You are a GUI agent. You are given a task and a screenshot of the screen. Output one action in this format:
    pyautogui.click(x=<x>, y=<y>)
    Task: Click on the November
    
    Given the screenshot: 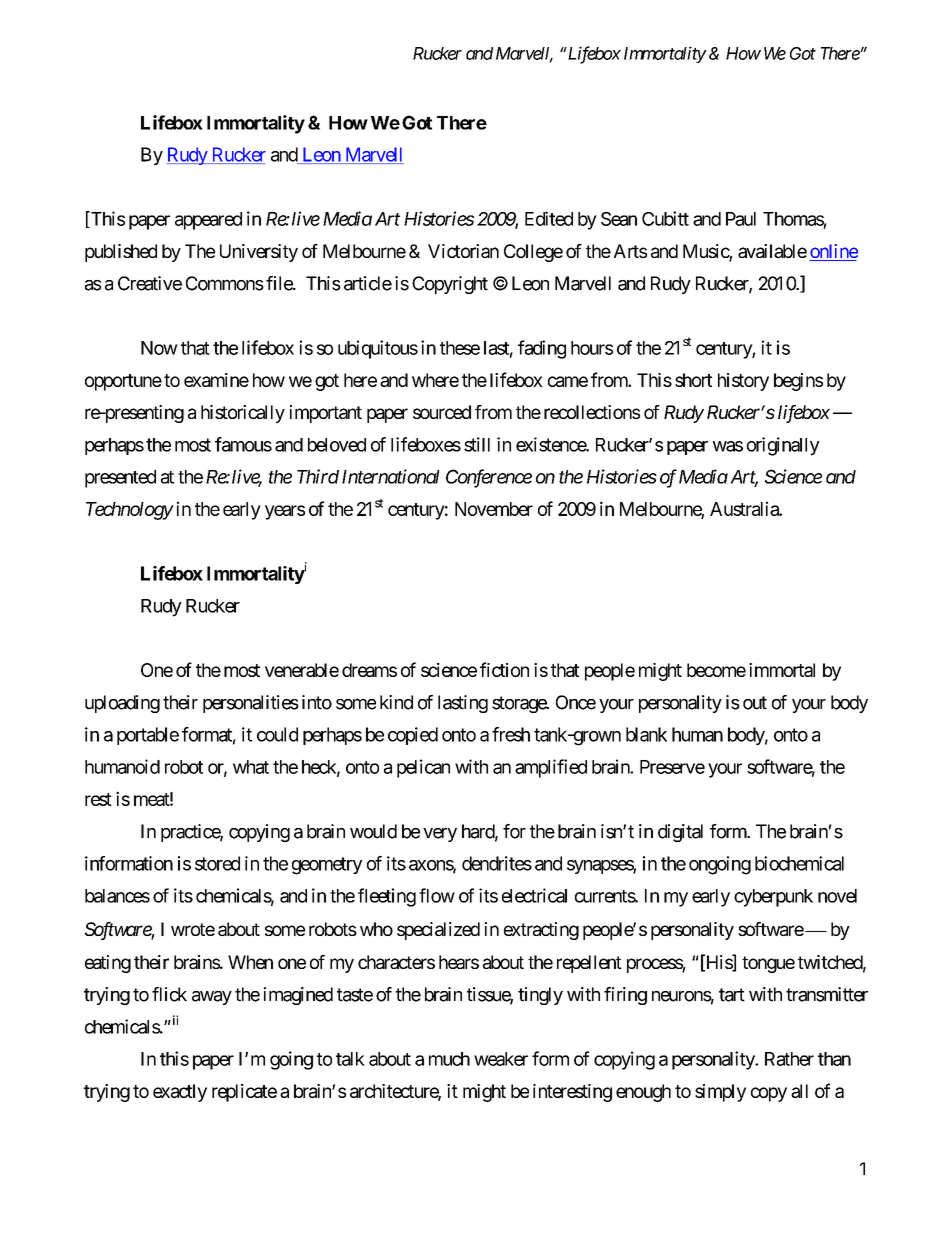 What is the action you would take?
    pyautogui.click(x=494, y=509)
